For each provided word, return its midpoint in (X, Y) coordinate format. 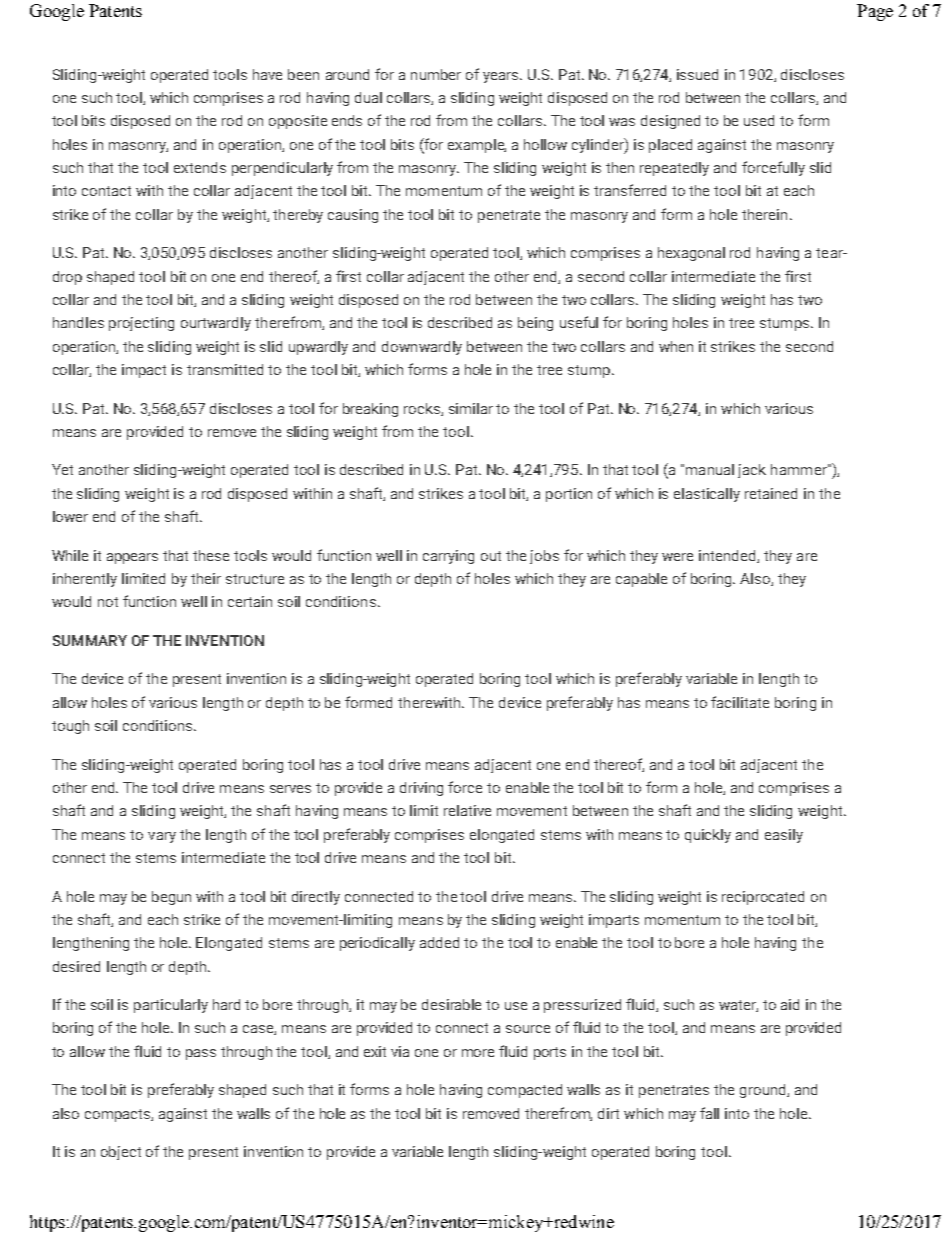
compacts (119, 1115)
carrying (448, 557)
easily (784, 836)
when (676, 346)
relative (467, 810)
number (436, 74)
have (267, 74)
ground (764, 1091)
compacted (525, 1091)
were (677, 557)
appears (132, 558)
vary (162, 837)
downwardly (422, 348)
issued (697, 74)
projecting (141, 324)
